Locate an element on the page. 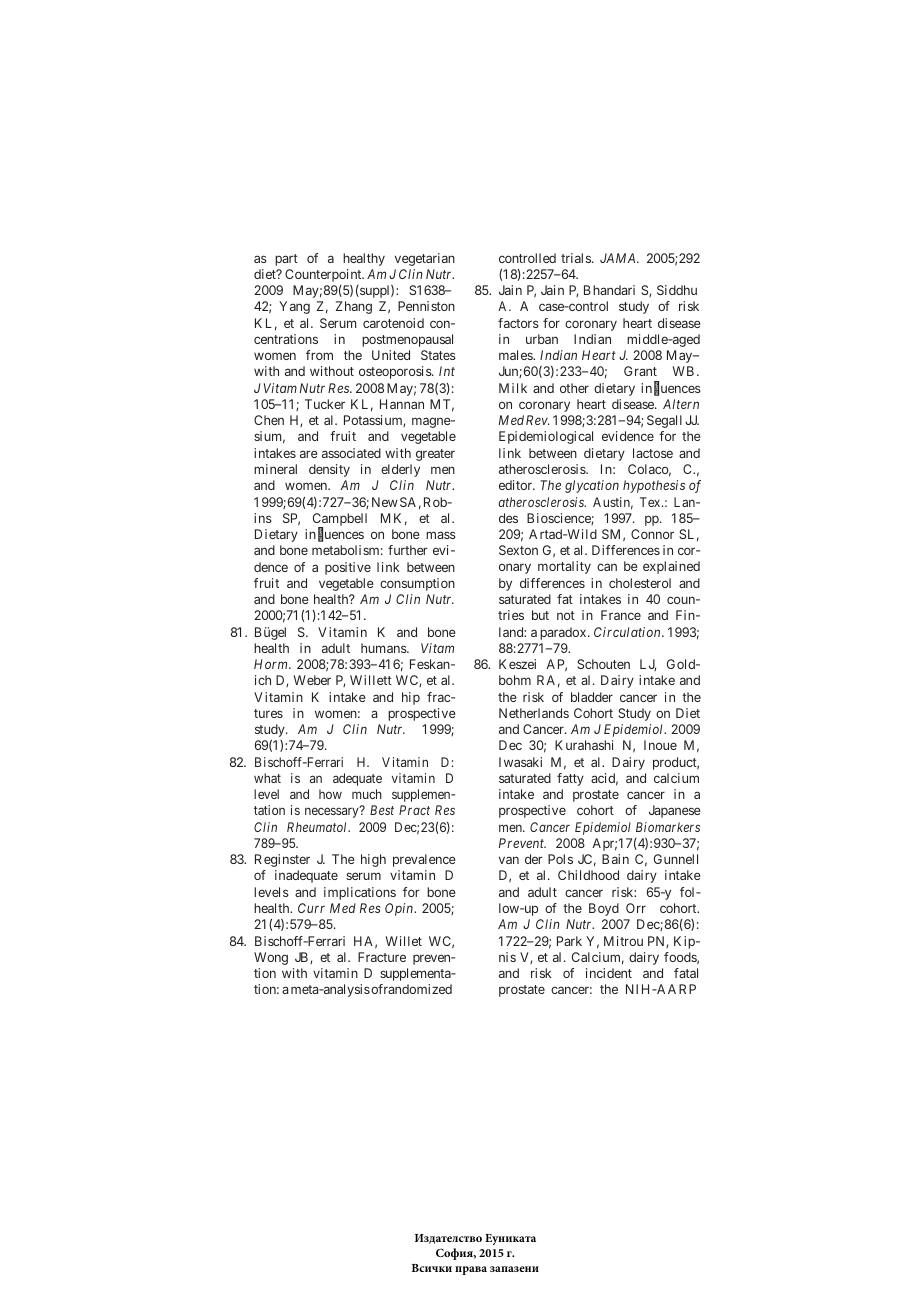 The image size is (924, 1308). Bhandari is located at coordinates (609, 290).
